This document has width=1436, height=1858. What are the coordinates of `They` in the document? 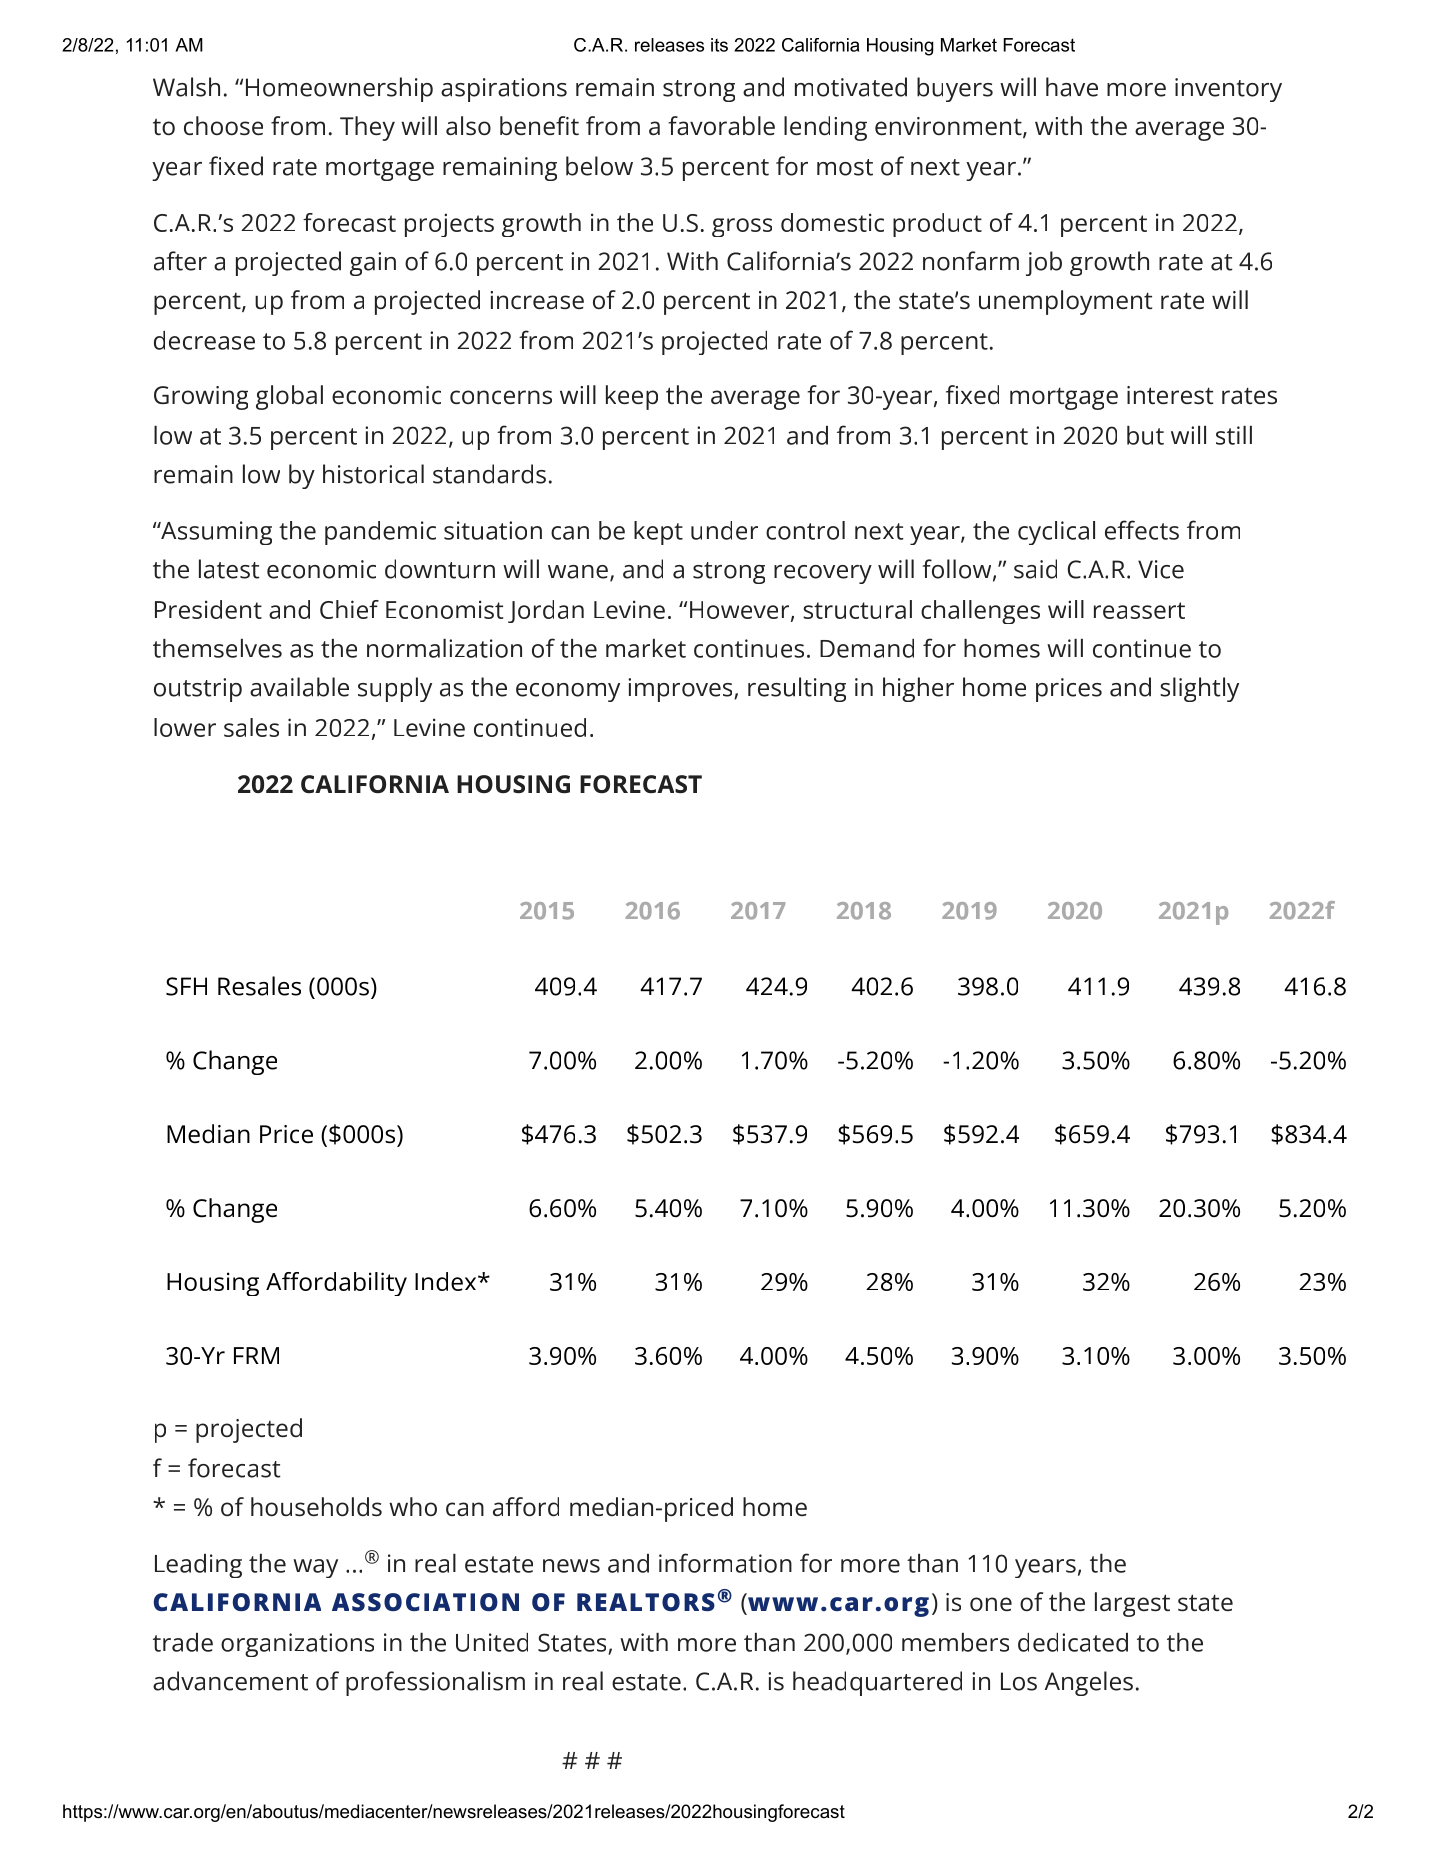 It's located at (367, 128).
